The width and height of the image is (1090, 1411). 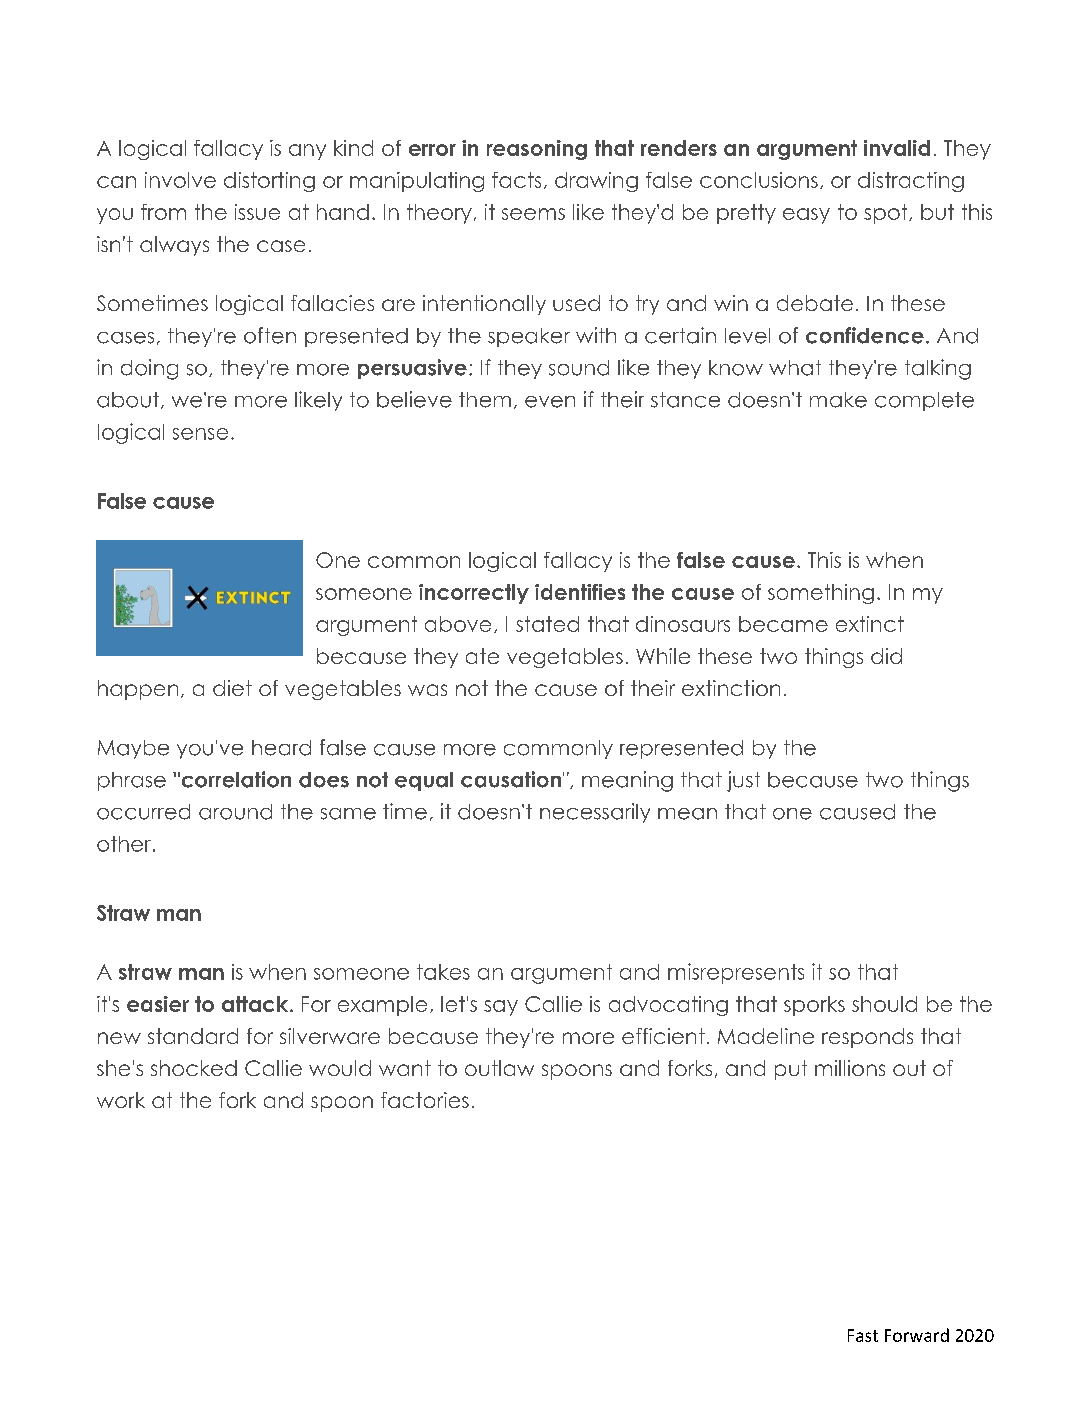 I want to click on make, so click(x=838, y=400).
